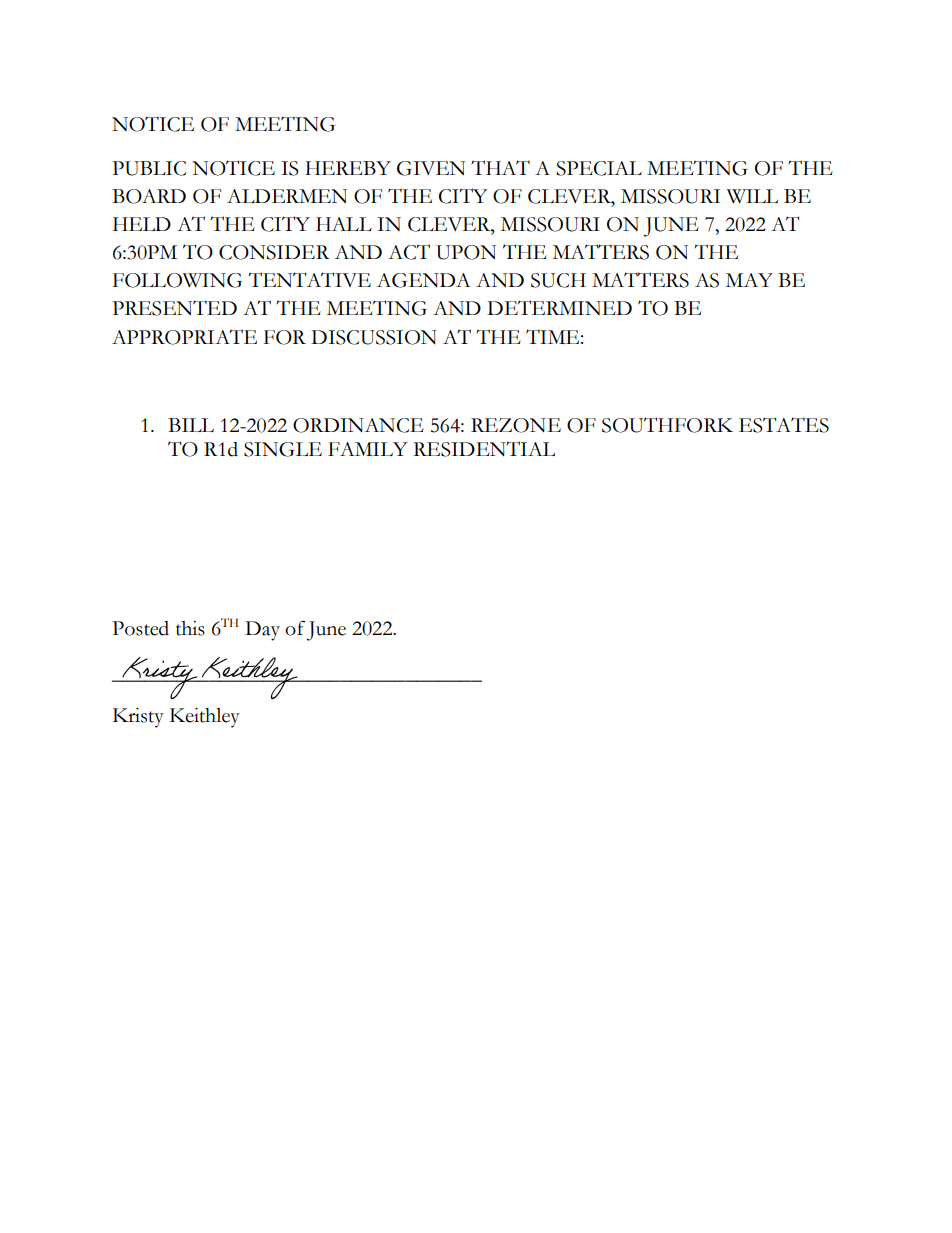 This page has width=952, height=1233. I want to click on AGENDA, so click(423, 280).
